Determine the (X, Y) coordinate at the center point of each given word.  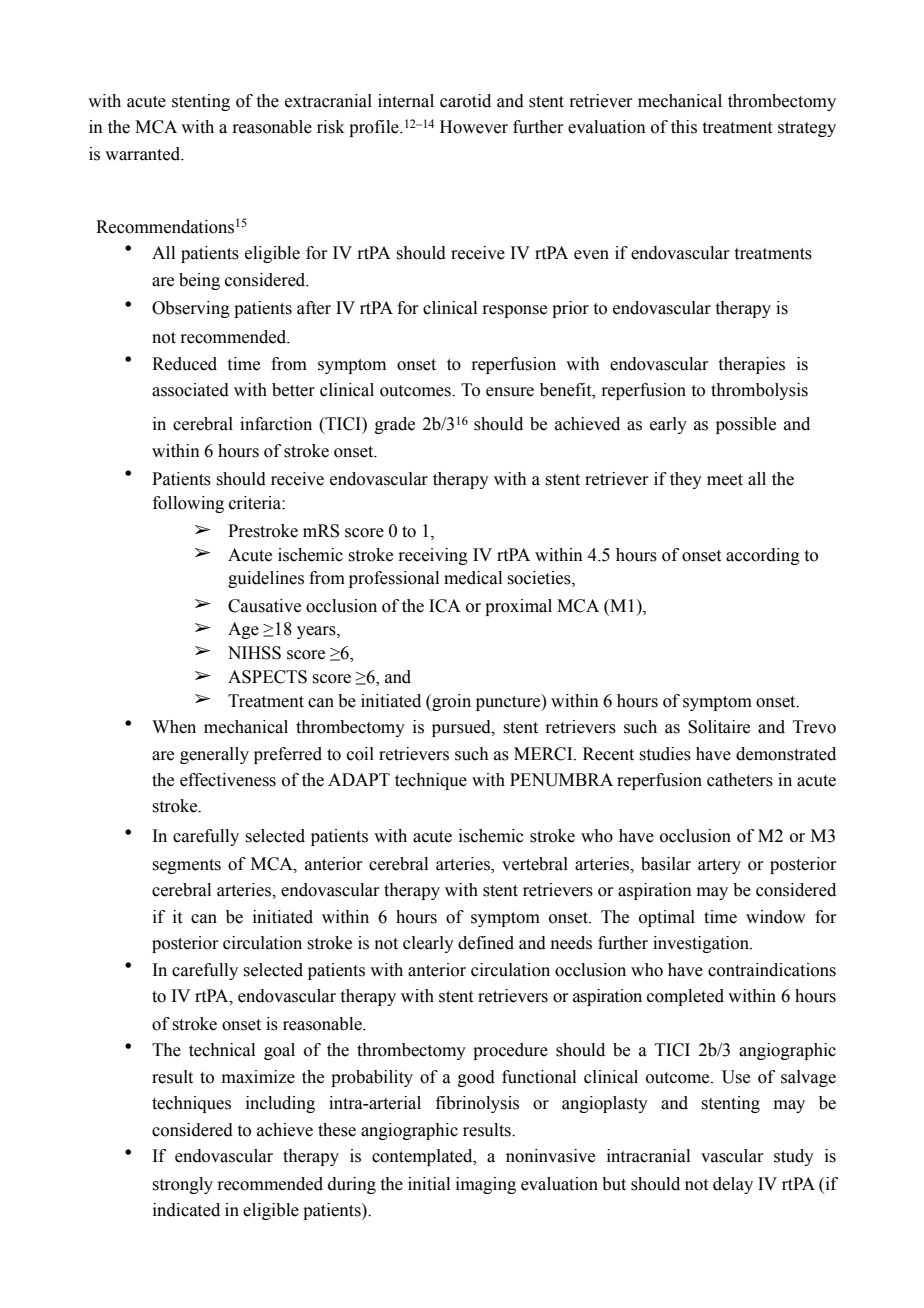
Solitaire (719, 727)
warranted (144, 154)
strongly (182, 1185)
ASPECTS (267, 677)
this (684, 127)
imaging (486, 1185)
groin (450, 702)
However (474, 127)
